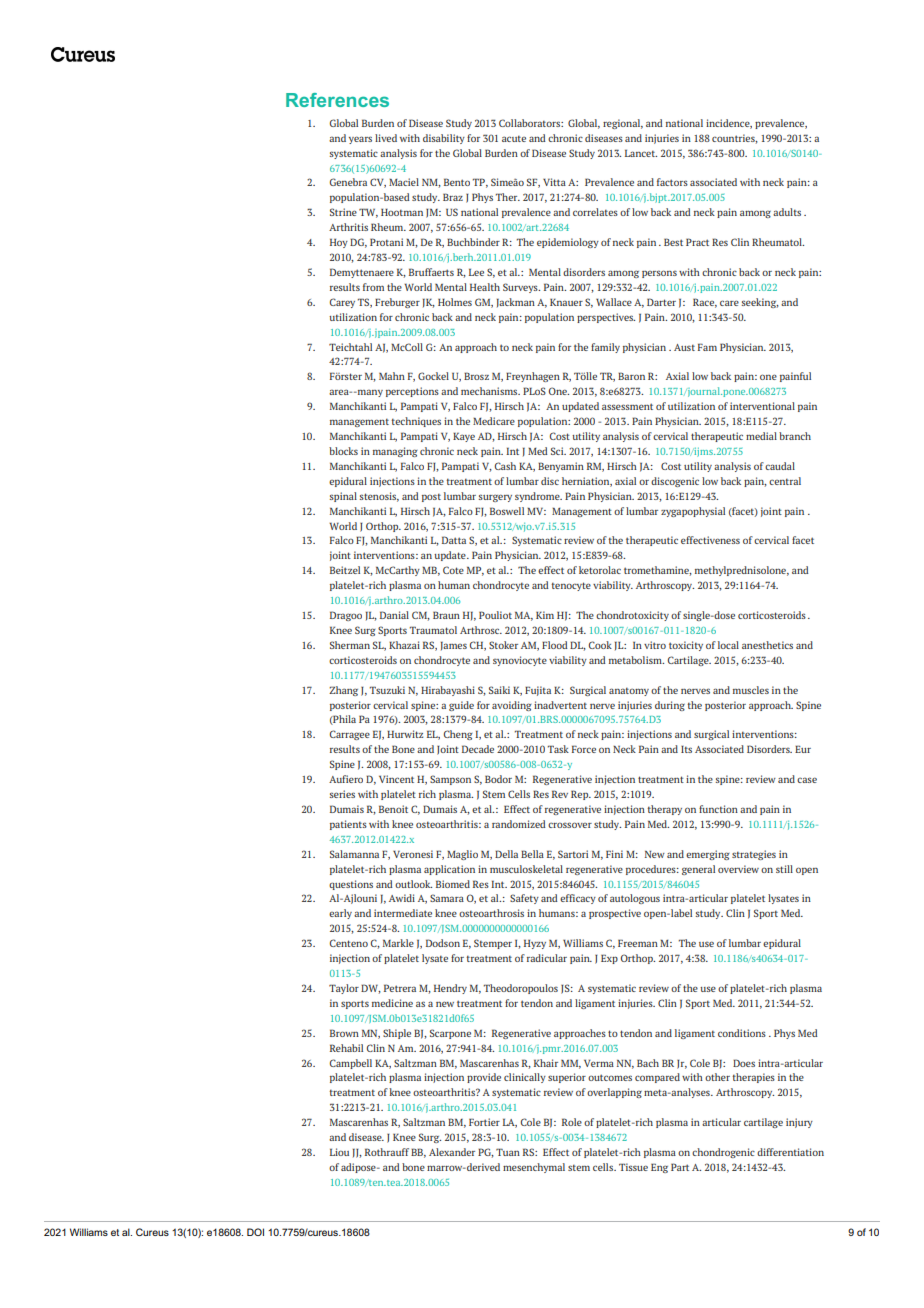 This image has width=924, height=1308. I want to click on radicular, so click(547, 958).
